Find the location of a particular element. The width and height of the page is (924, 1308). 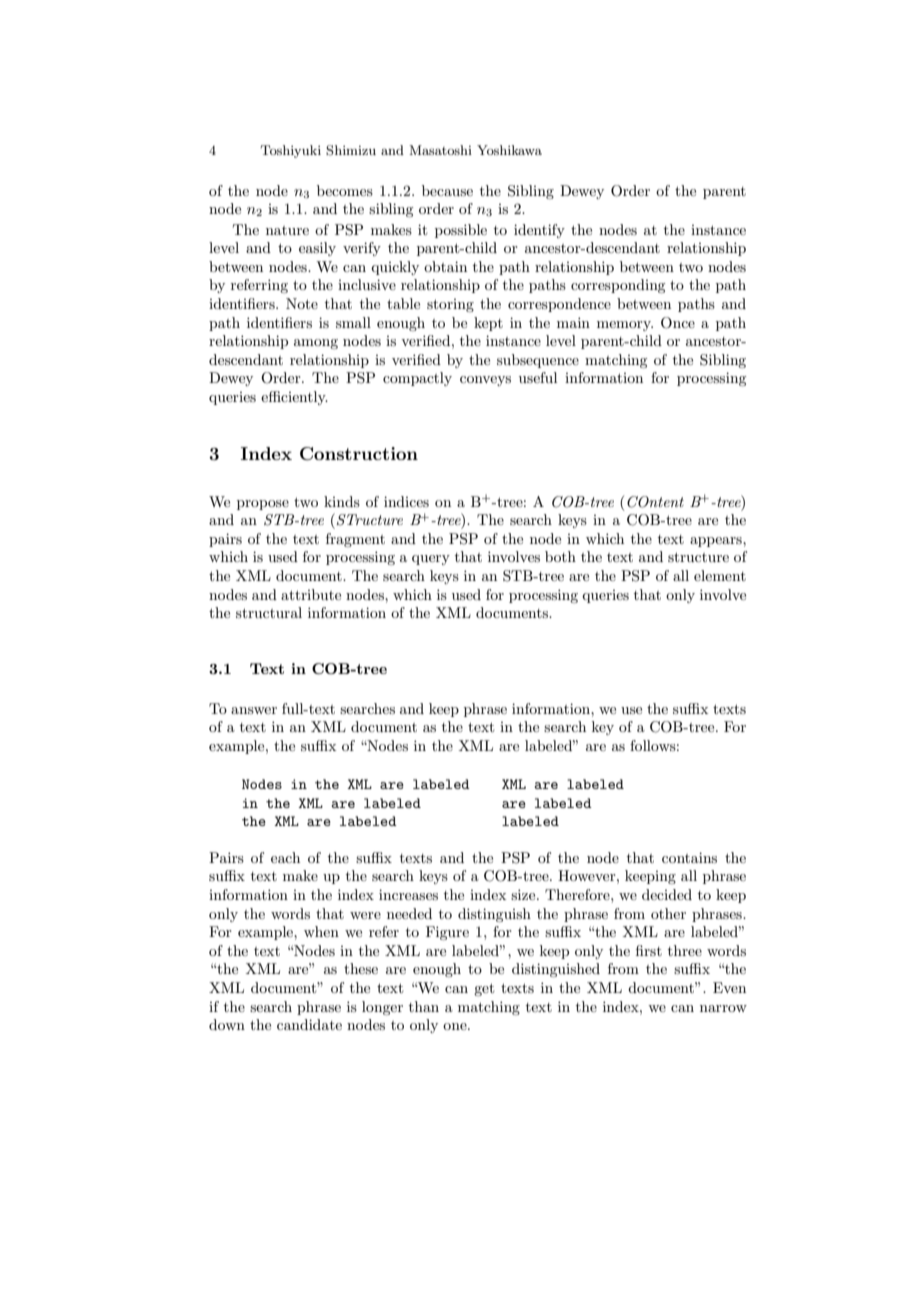

attribute is located at coordinates (311, 594).
